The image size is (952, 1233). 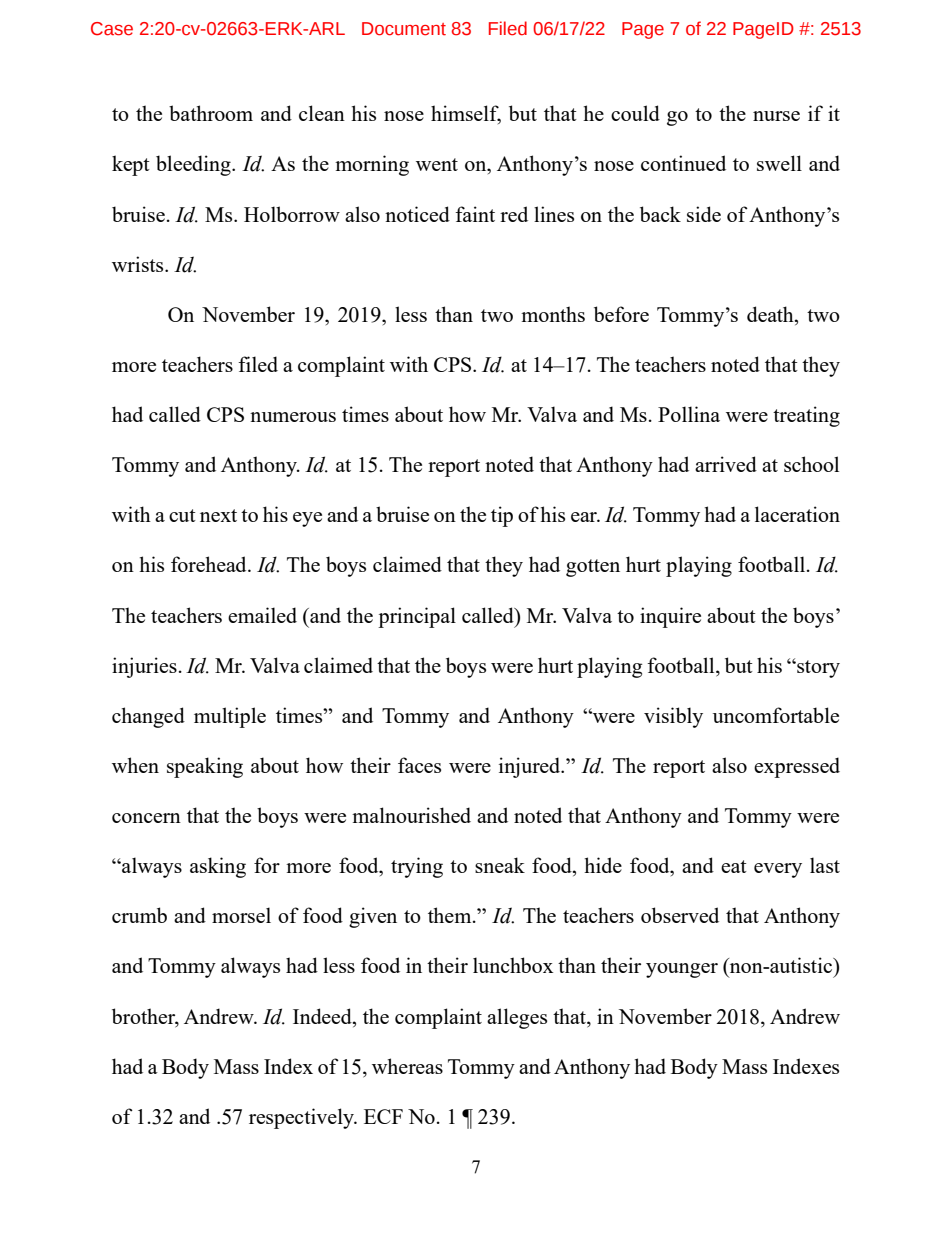 What do you see at coordinates (682, 970) in the page?
I see `younger` at bounding box center [682, 970].
